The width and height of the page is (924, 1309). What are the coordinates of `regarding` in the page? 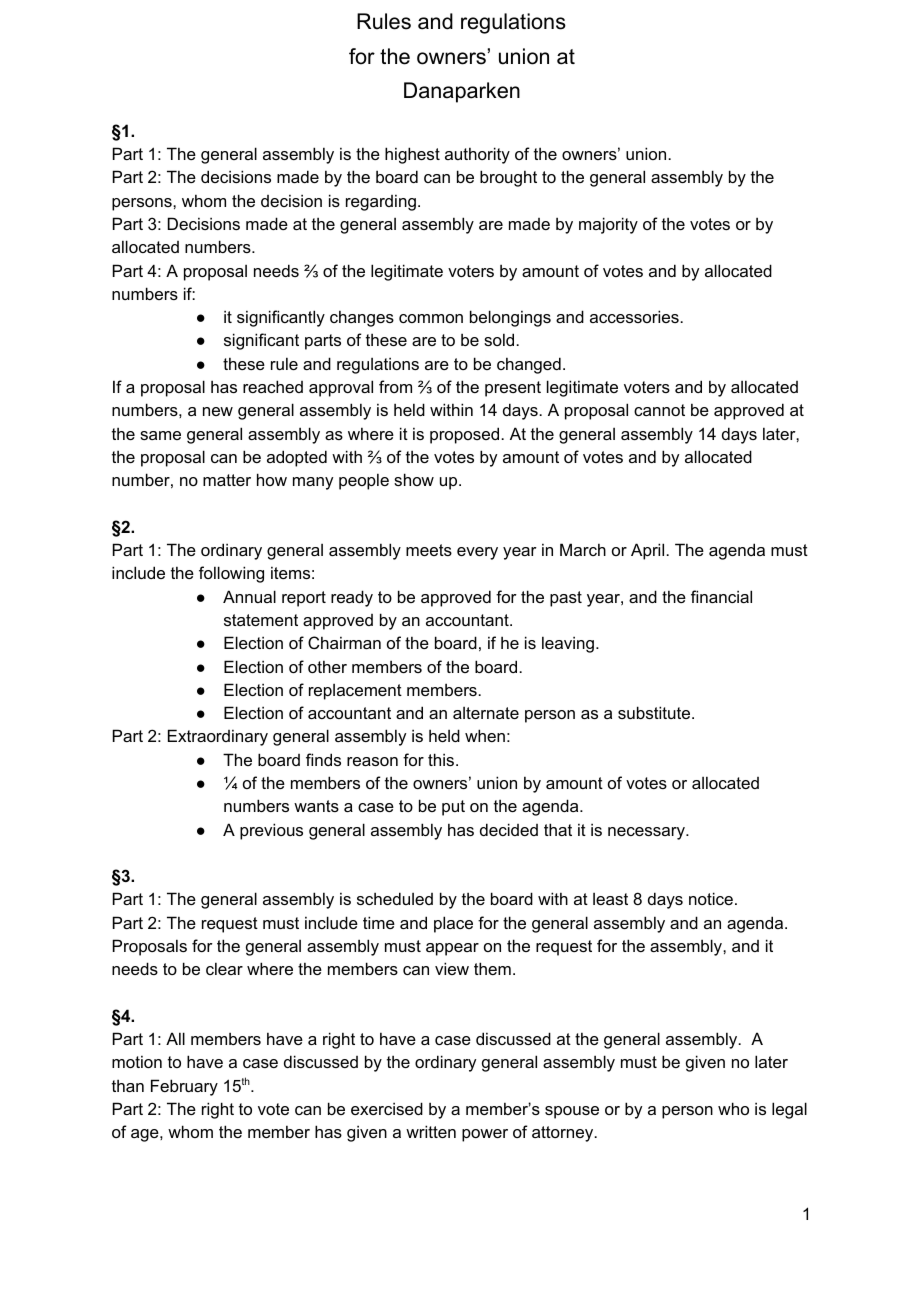 It's located at (381, 202).
